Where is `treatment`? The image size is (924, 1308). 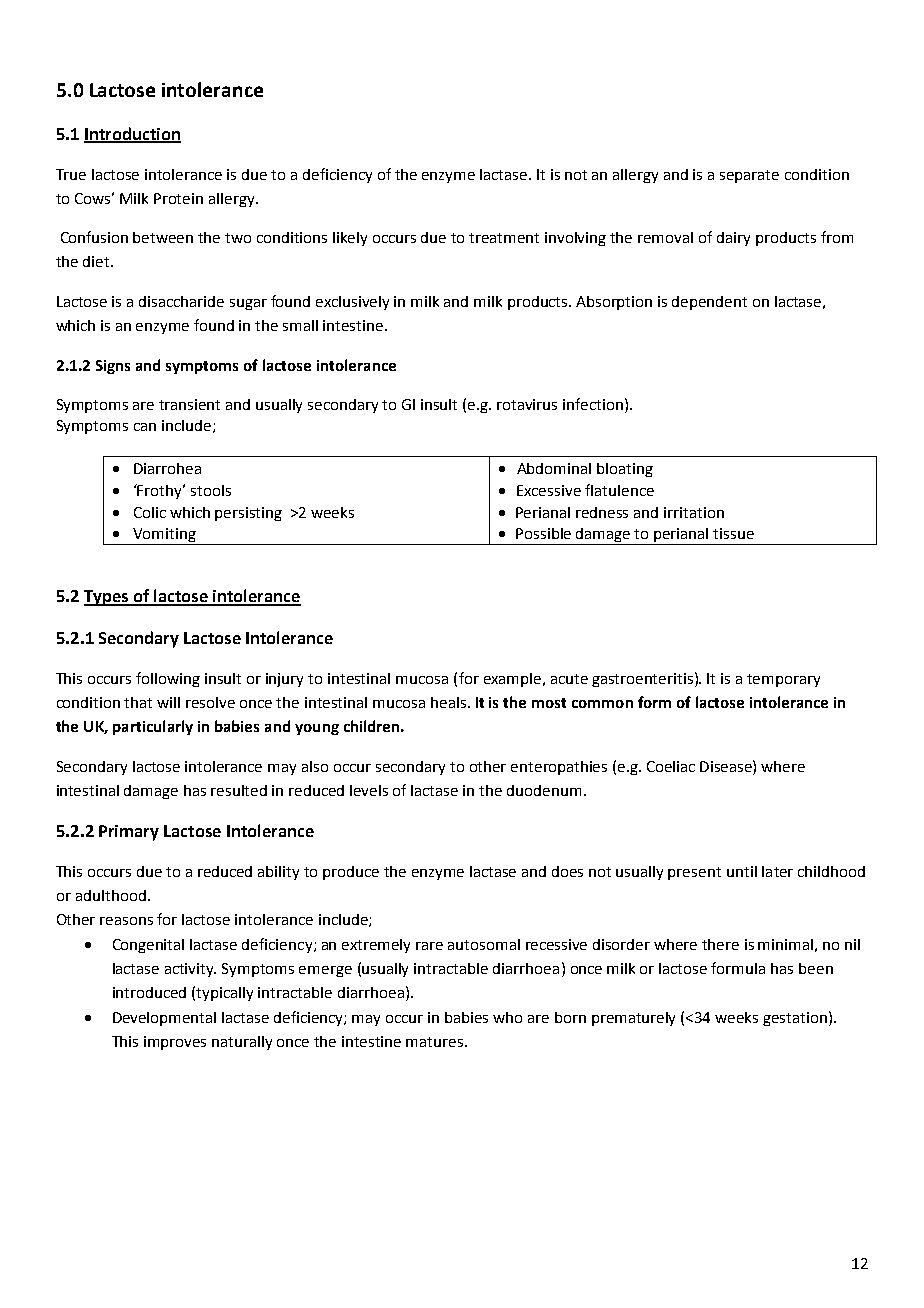
treatment is located at coordinates (504, 238).
